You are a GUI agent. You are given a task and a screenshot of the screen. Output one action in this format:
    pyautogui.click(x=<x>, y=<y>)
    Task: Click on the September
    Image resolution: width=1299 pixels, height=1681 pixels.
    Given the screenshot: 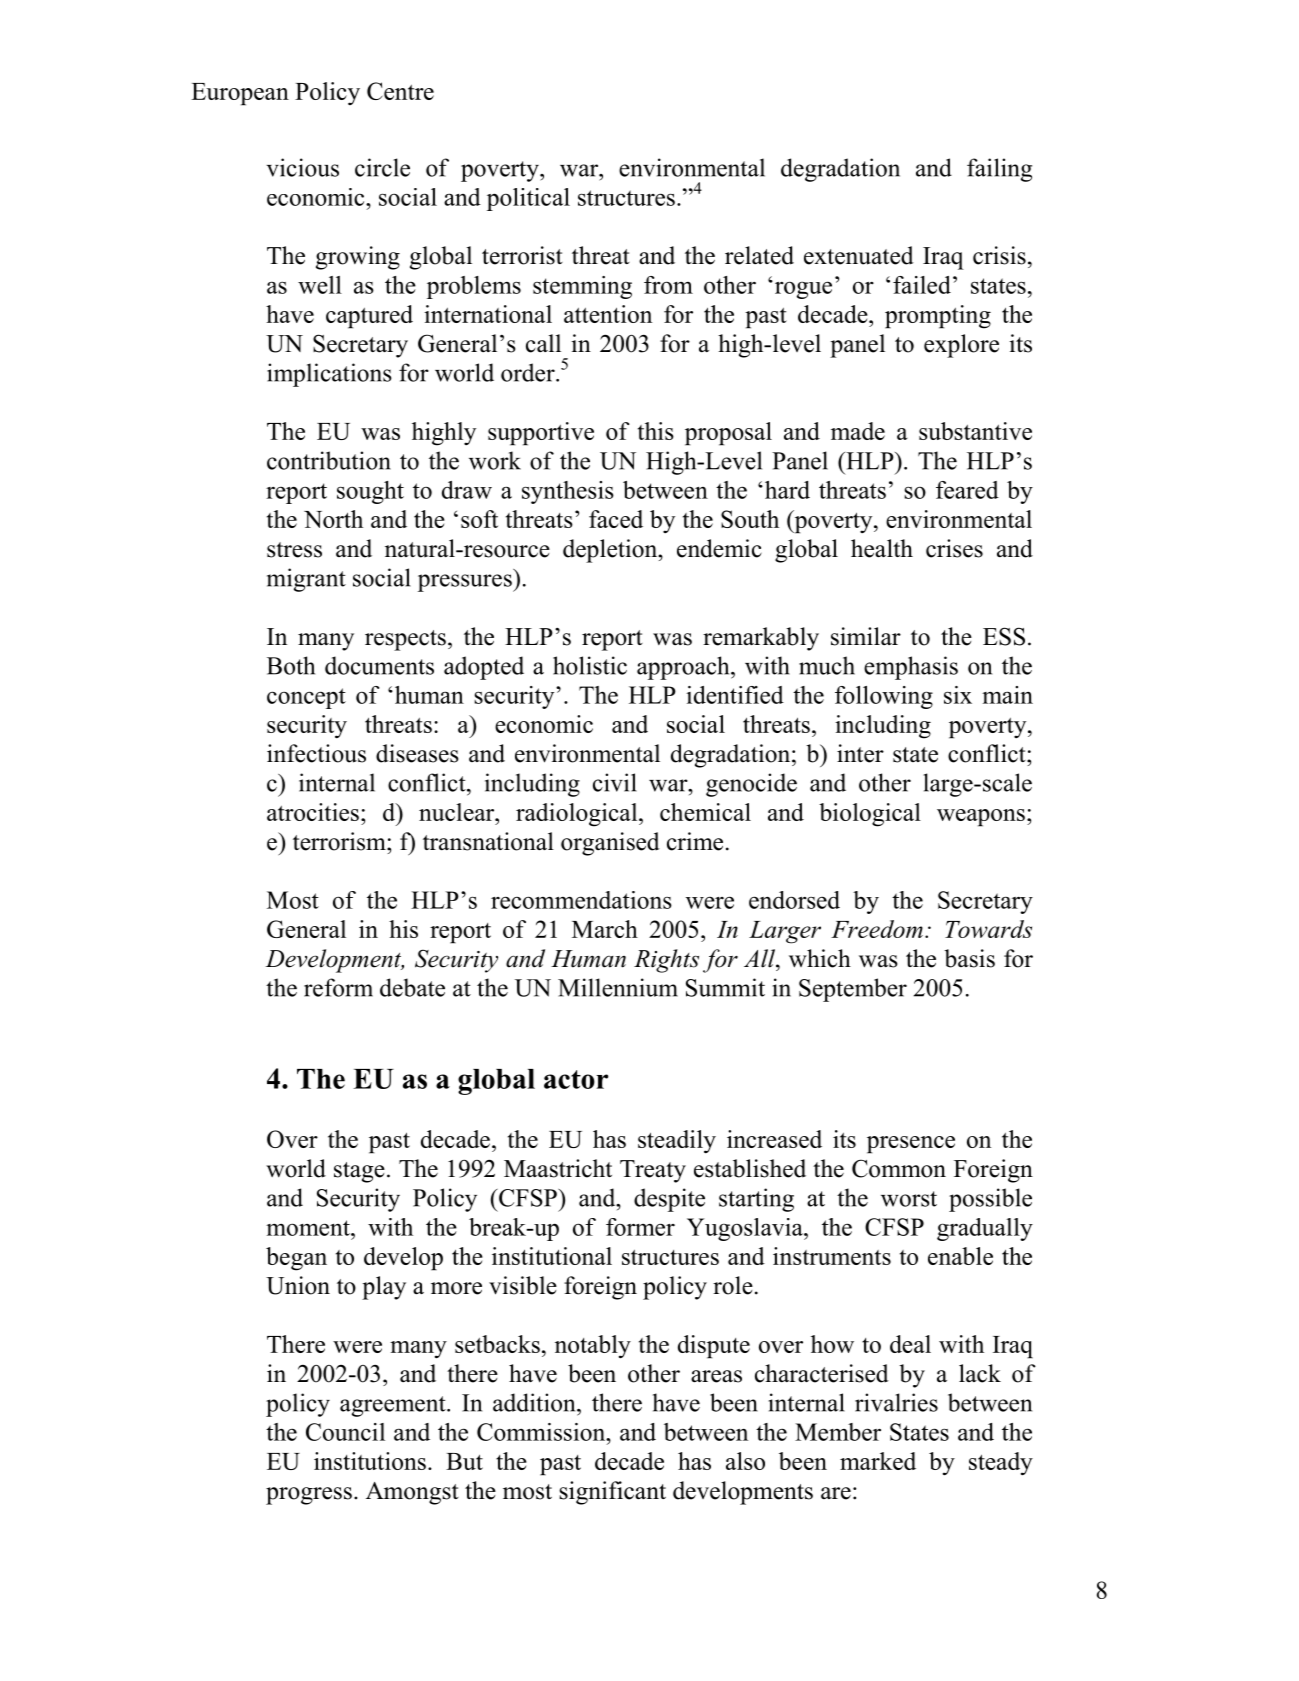 What is the action you would take?
    pyautogui.click(x=853, y=990)
